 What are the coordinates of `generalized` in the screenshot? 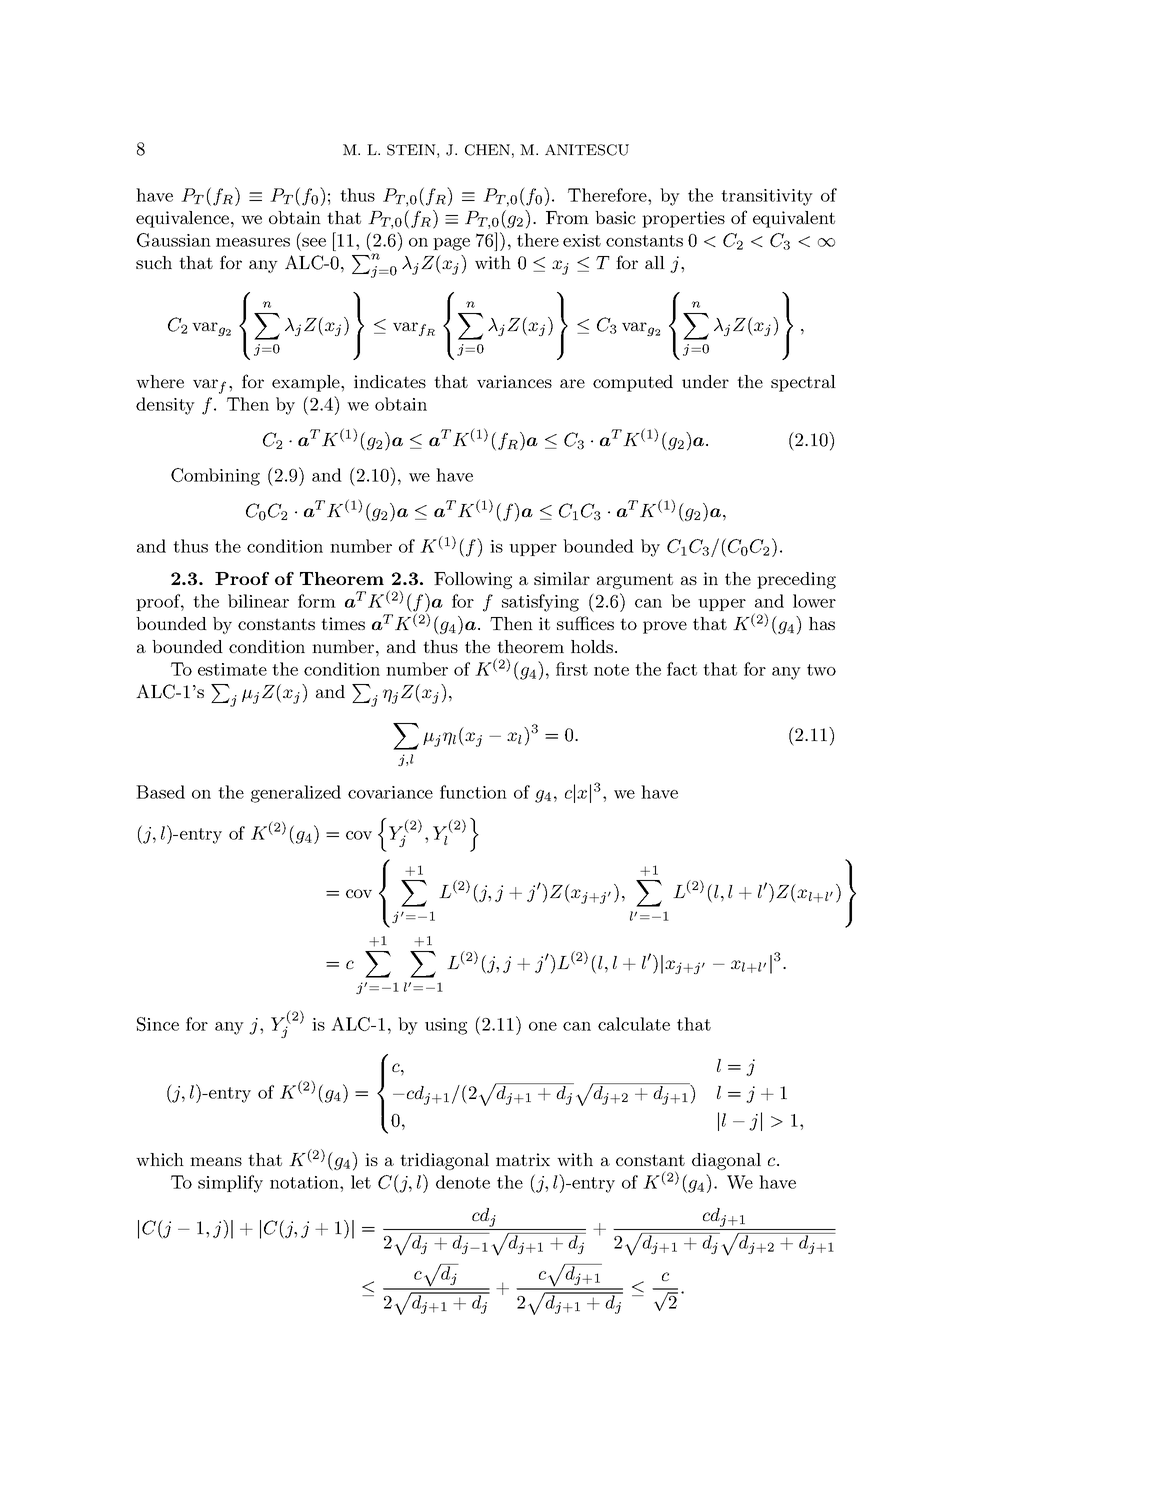 It's located at (296, 794).
